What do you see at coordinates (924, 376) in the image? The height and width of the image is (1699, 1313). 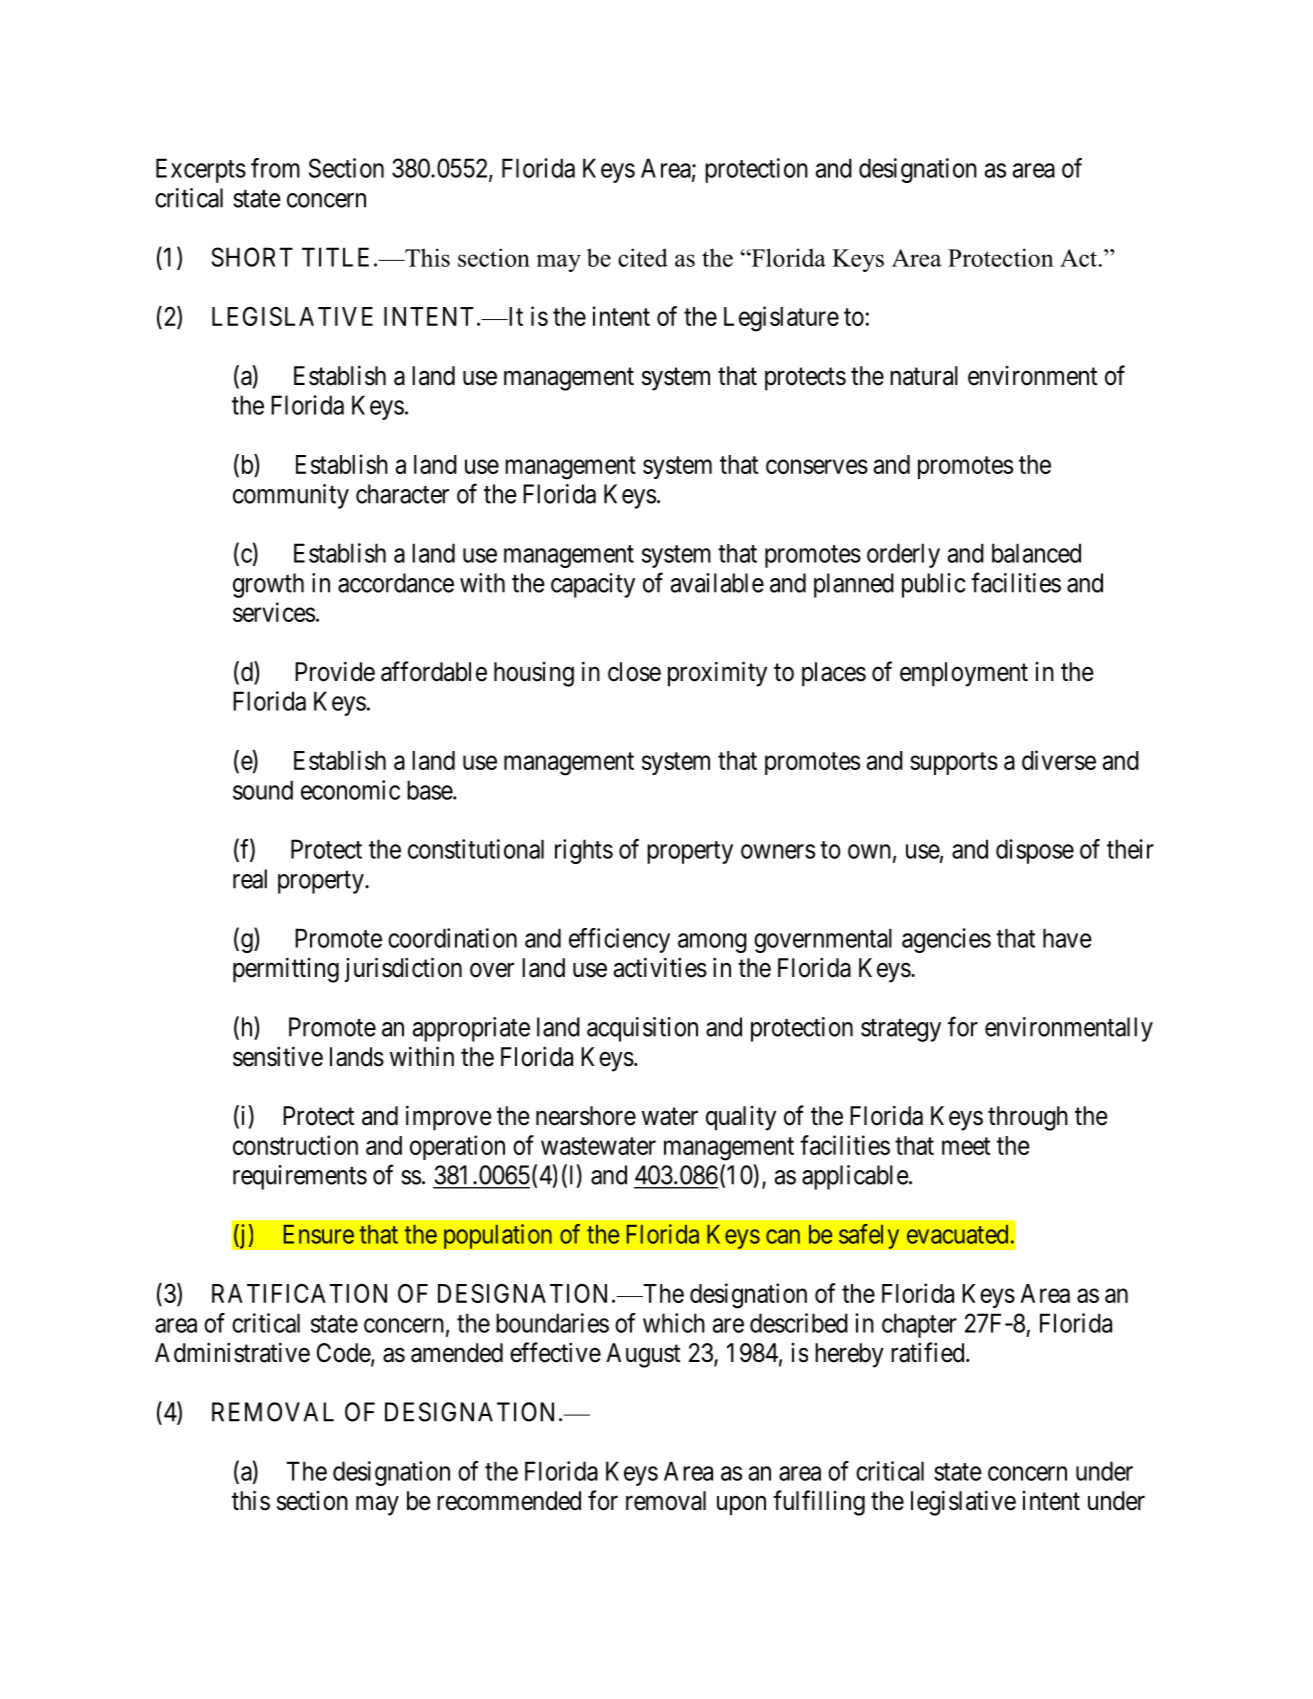 I see `natural` at bounding box center [924, 376].
